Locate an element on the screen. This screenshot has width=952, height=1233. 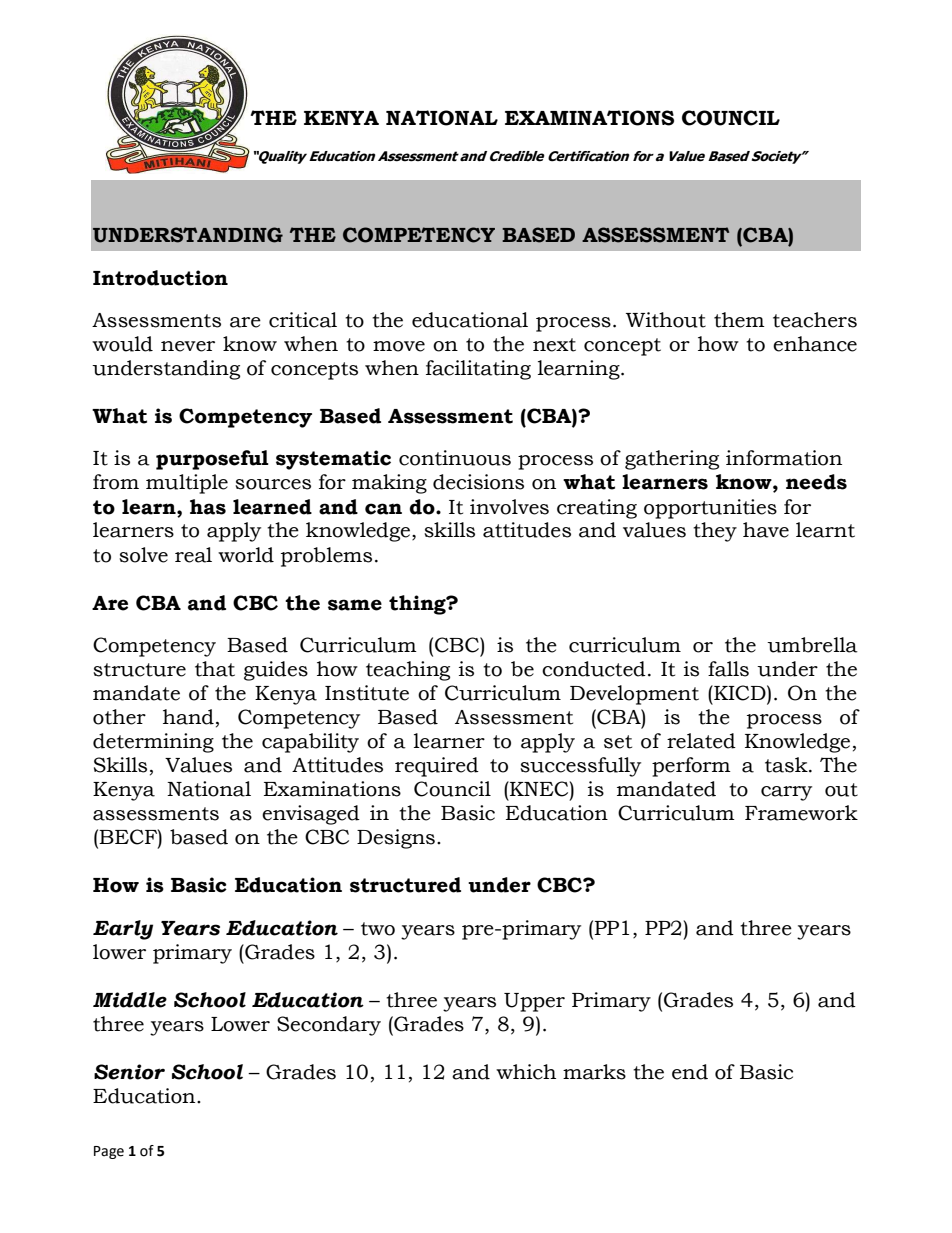
involves is located at coordinates (509, 507).
